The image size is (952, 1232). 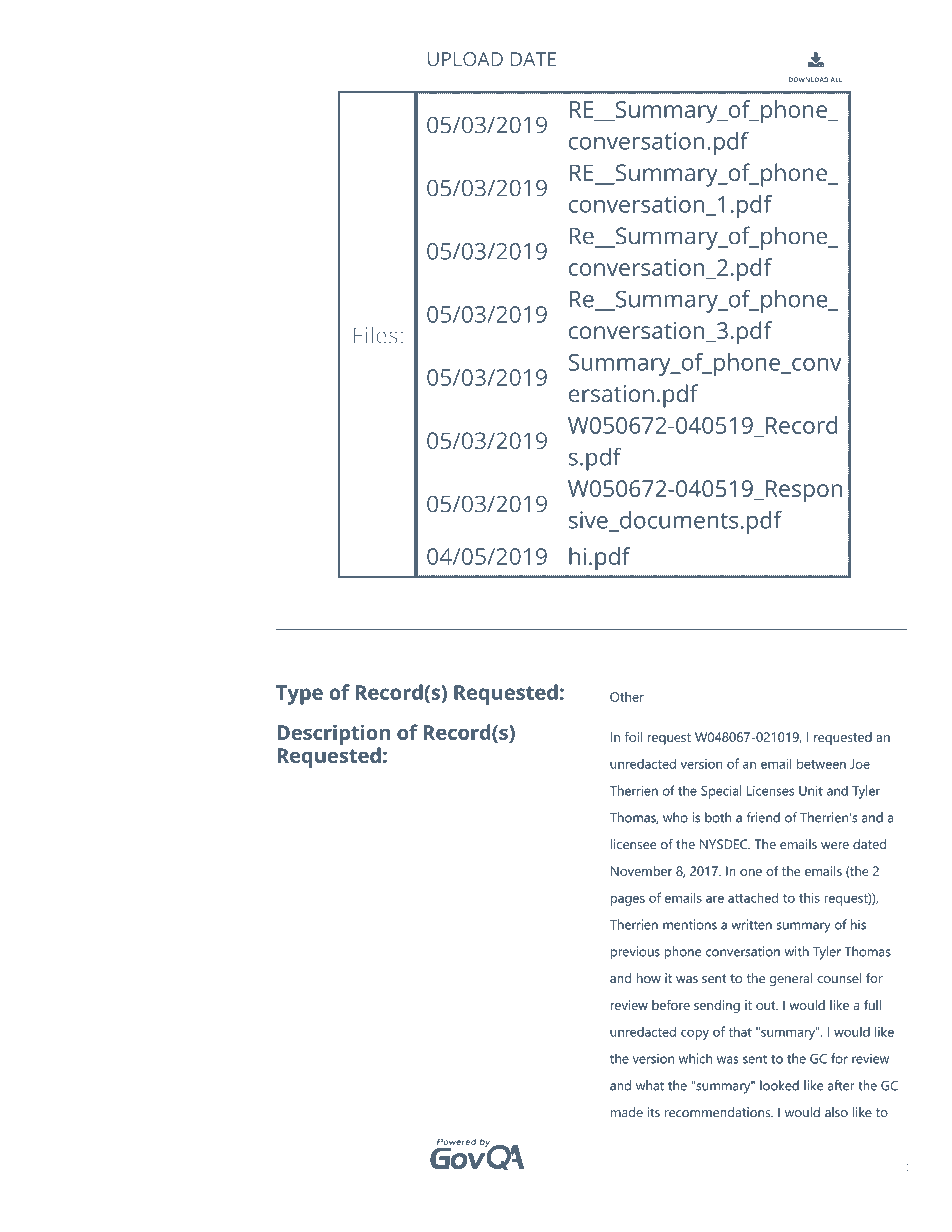 What do you see at coordinates (633, 737) in the screenshot?
I see `foil` at bounding box center [633, 737].
